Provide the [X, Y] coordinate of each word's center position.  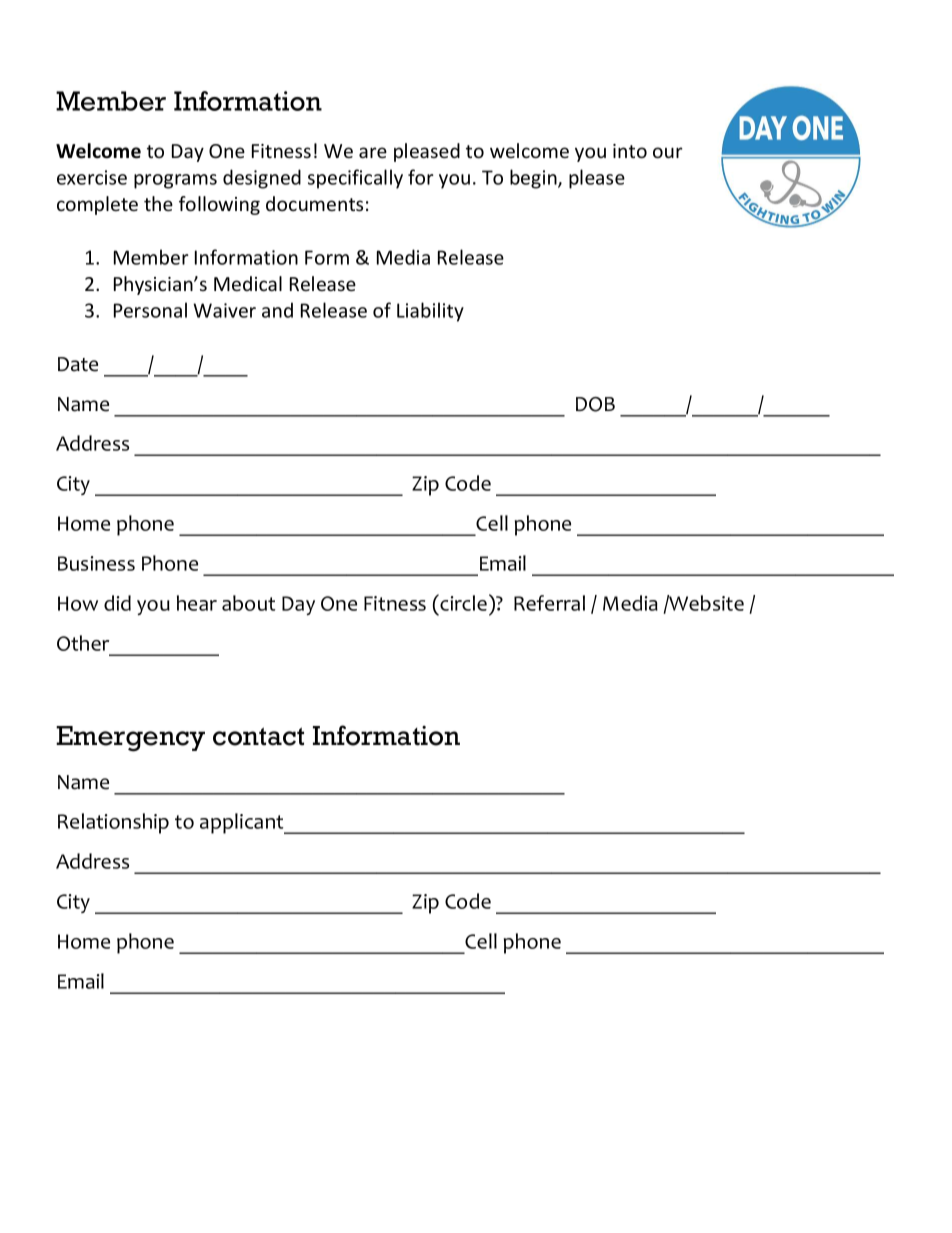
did [117, 603]
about [248, 603]
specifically [355, 179]
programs [175, 181]
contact [258, 736]
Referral [549, 603]
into [630, 151]
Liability [430, 312]
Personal [150, 310]
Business [96, 563]
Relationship [113, 823]
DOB [595, 404]
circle [462, 602]
